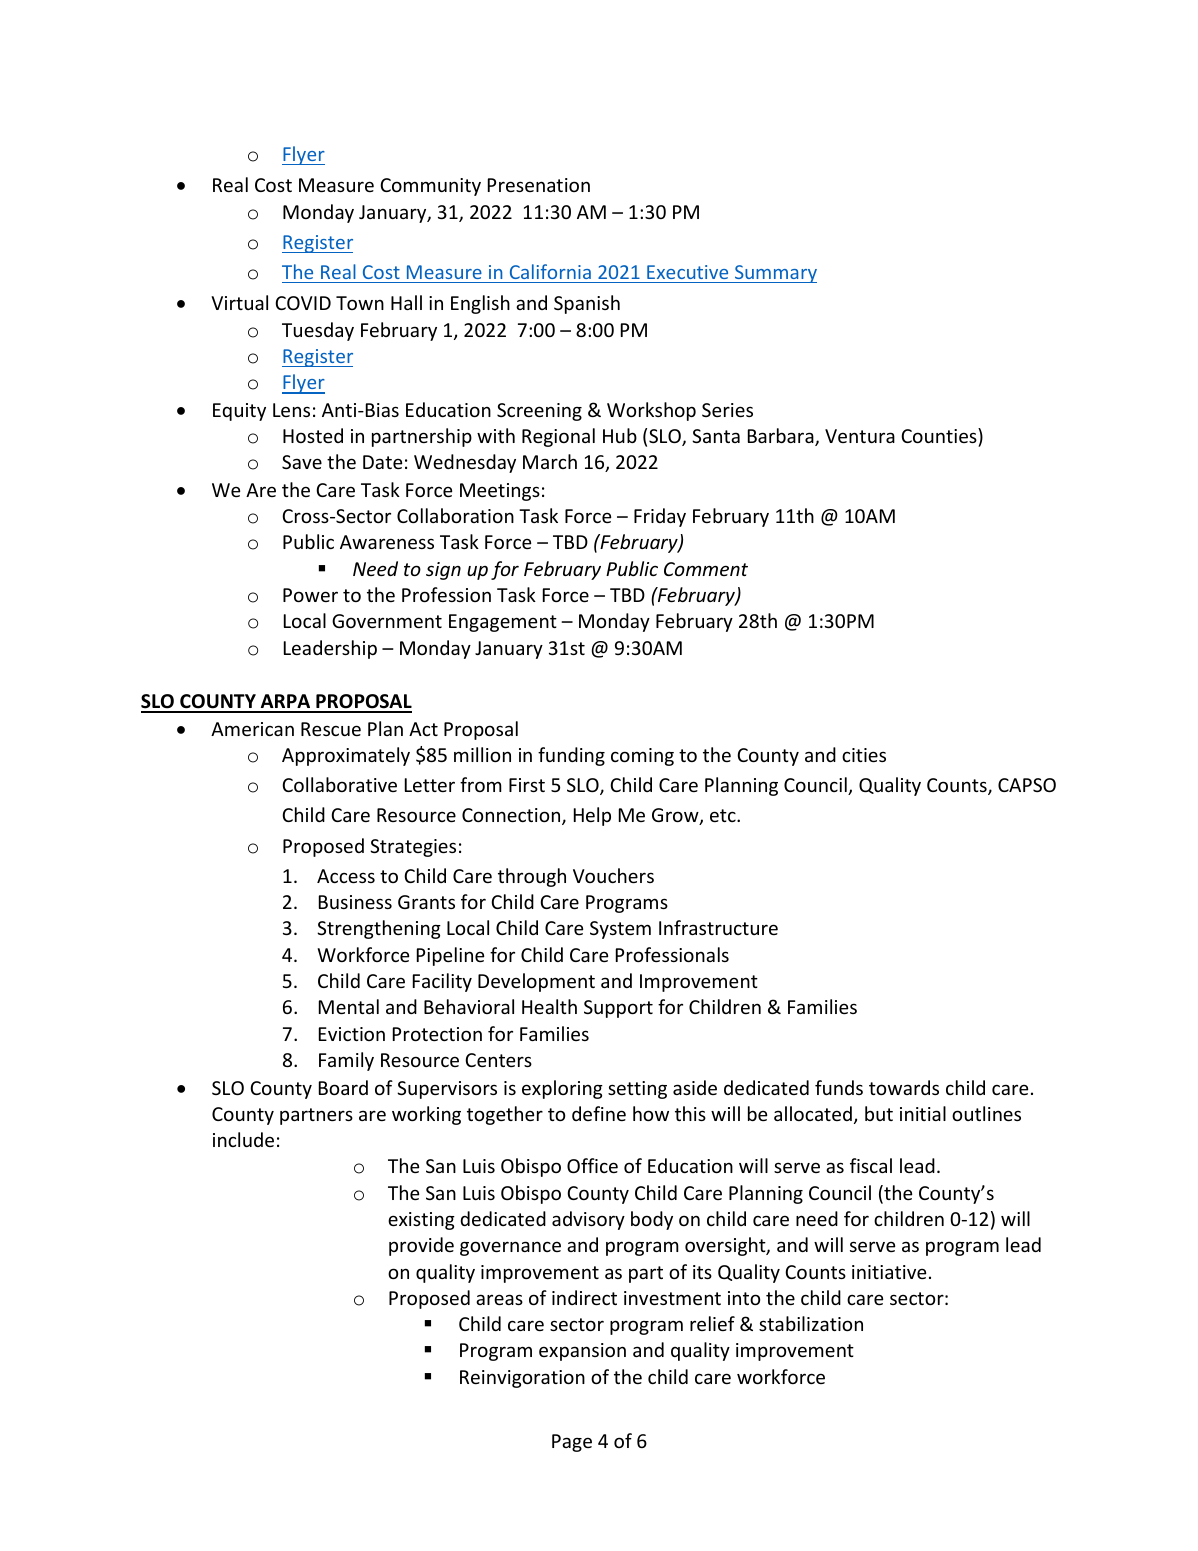  I want to click on provide, so click(421, 1246).
